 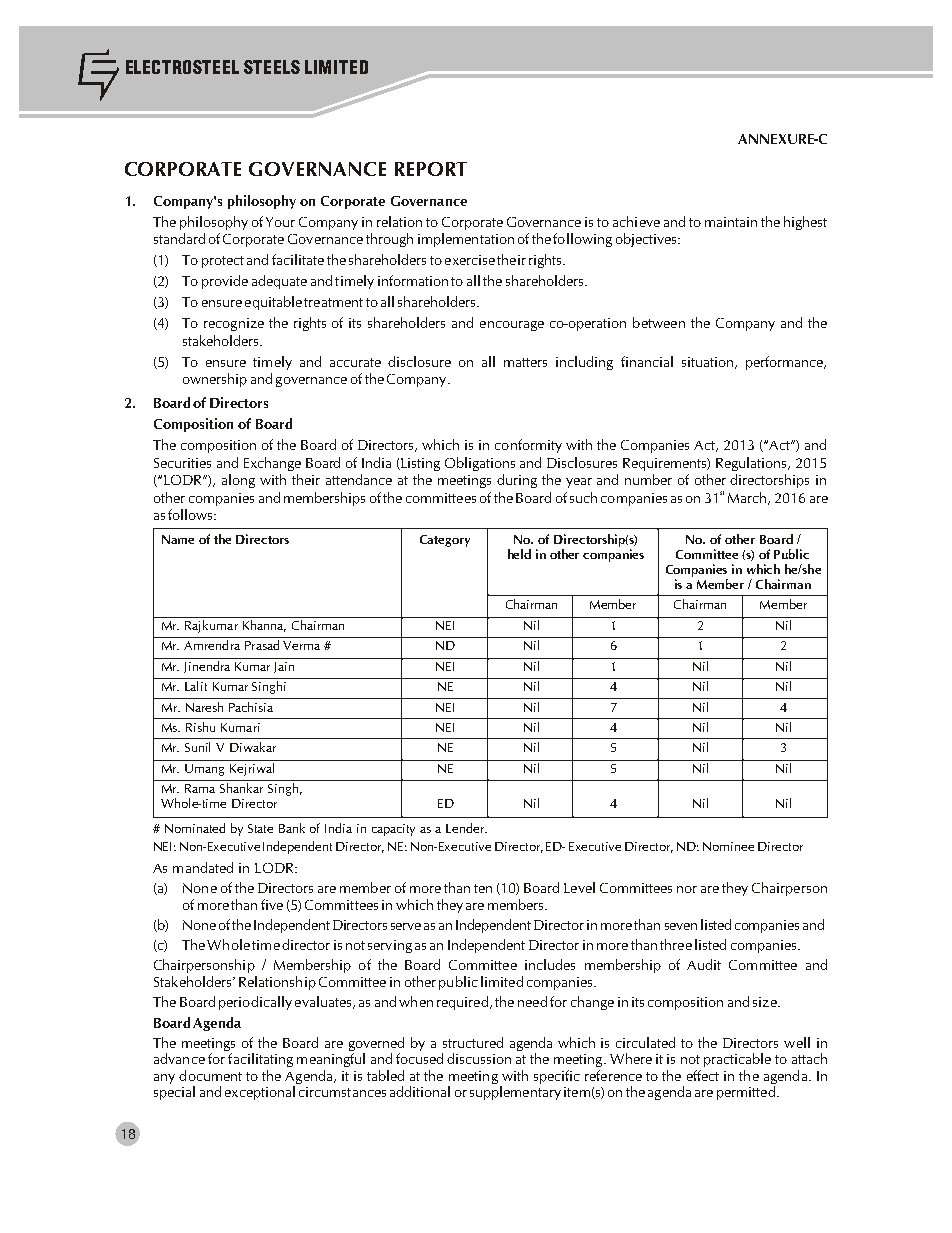 What do you see at coordinates (263, 624) in the screenshot?
I see `Khanna` at bounding box center [263, 624].
